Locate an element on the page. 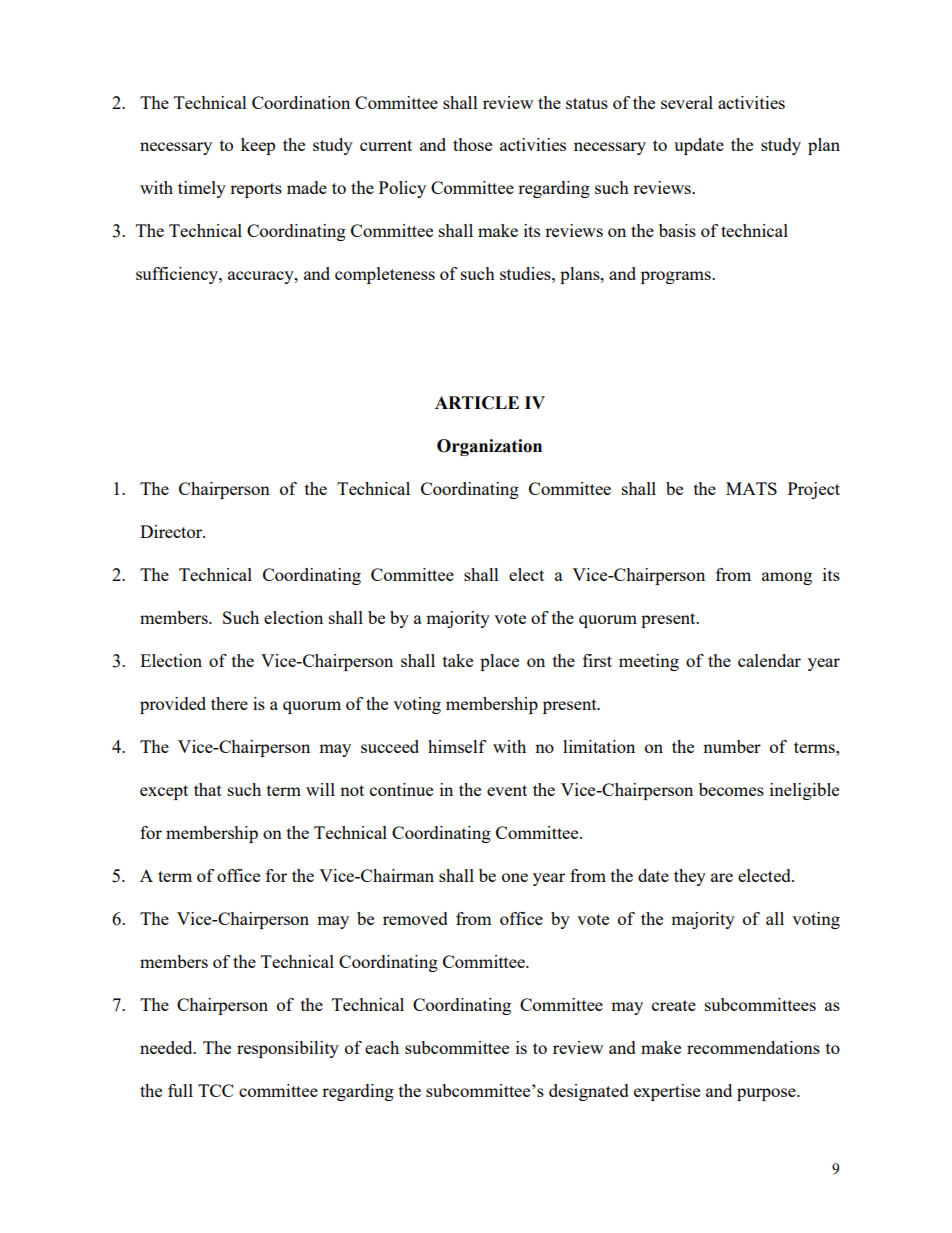 Image resolution: width=952 pixels, height=1233 pixels. TCC is located at coordinates (216, 1090).
